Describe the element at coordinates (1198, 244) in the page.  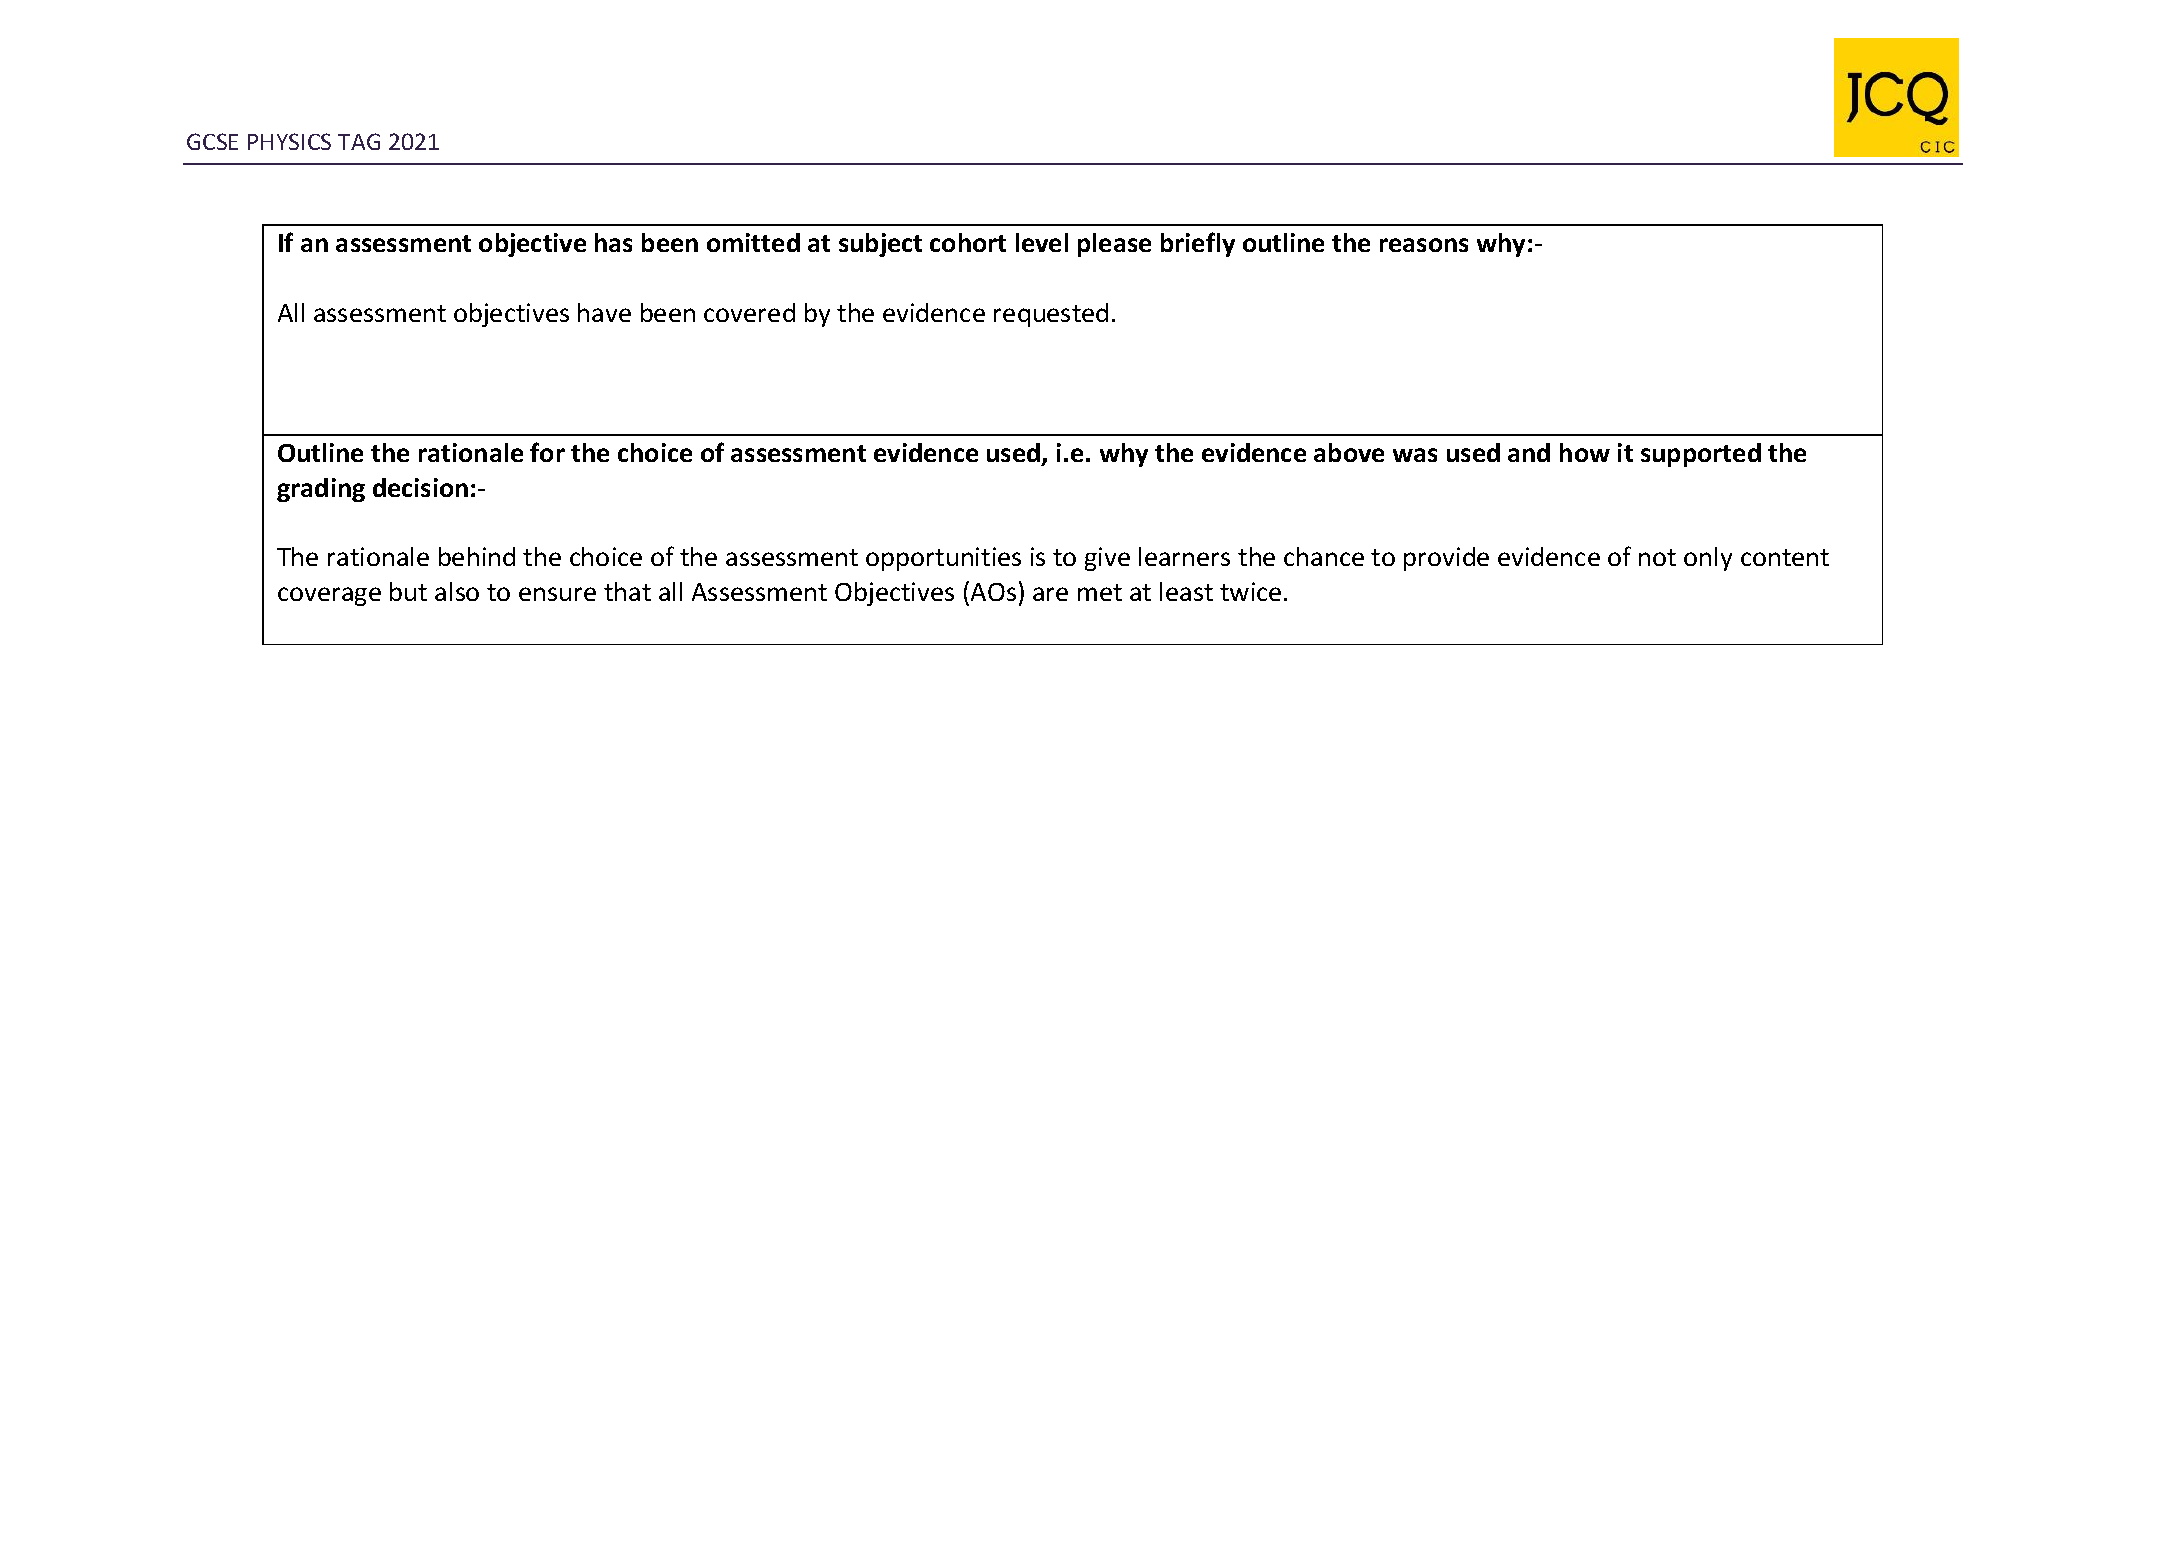
I see `briefly` at that location.
